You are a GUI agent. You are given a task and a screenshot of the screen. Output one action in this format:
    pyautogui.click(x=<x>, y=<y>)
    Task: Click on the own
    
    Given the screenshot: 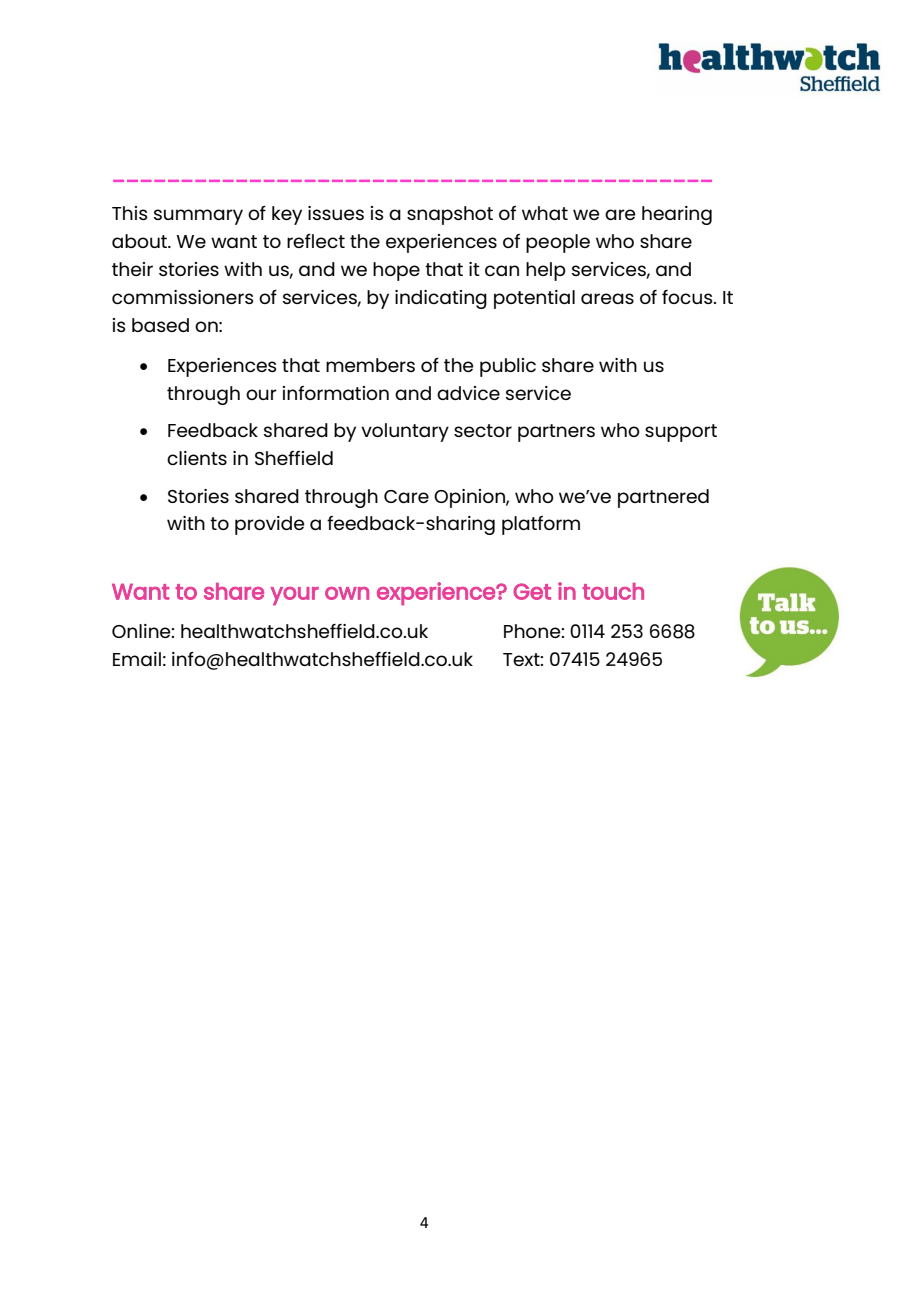 What is the action you would take?
    pyautogui.click(x=347, y=593)
